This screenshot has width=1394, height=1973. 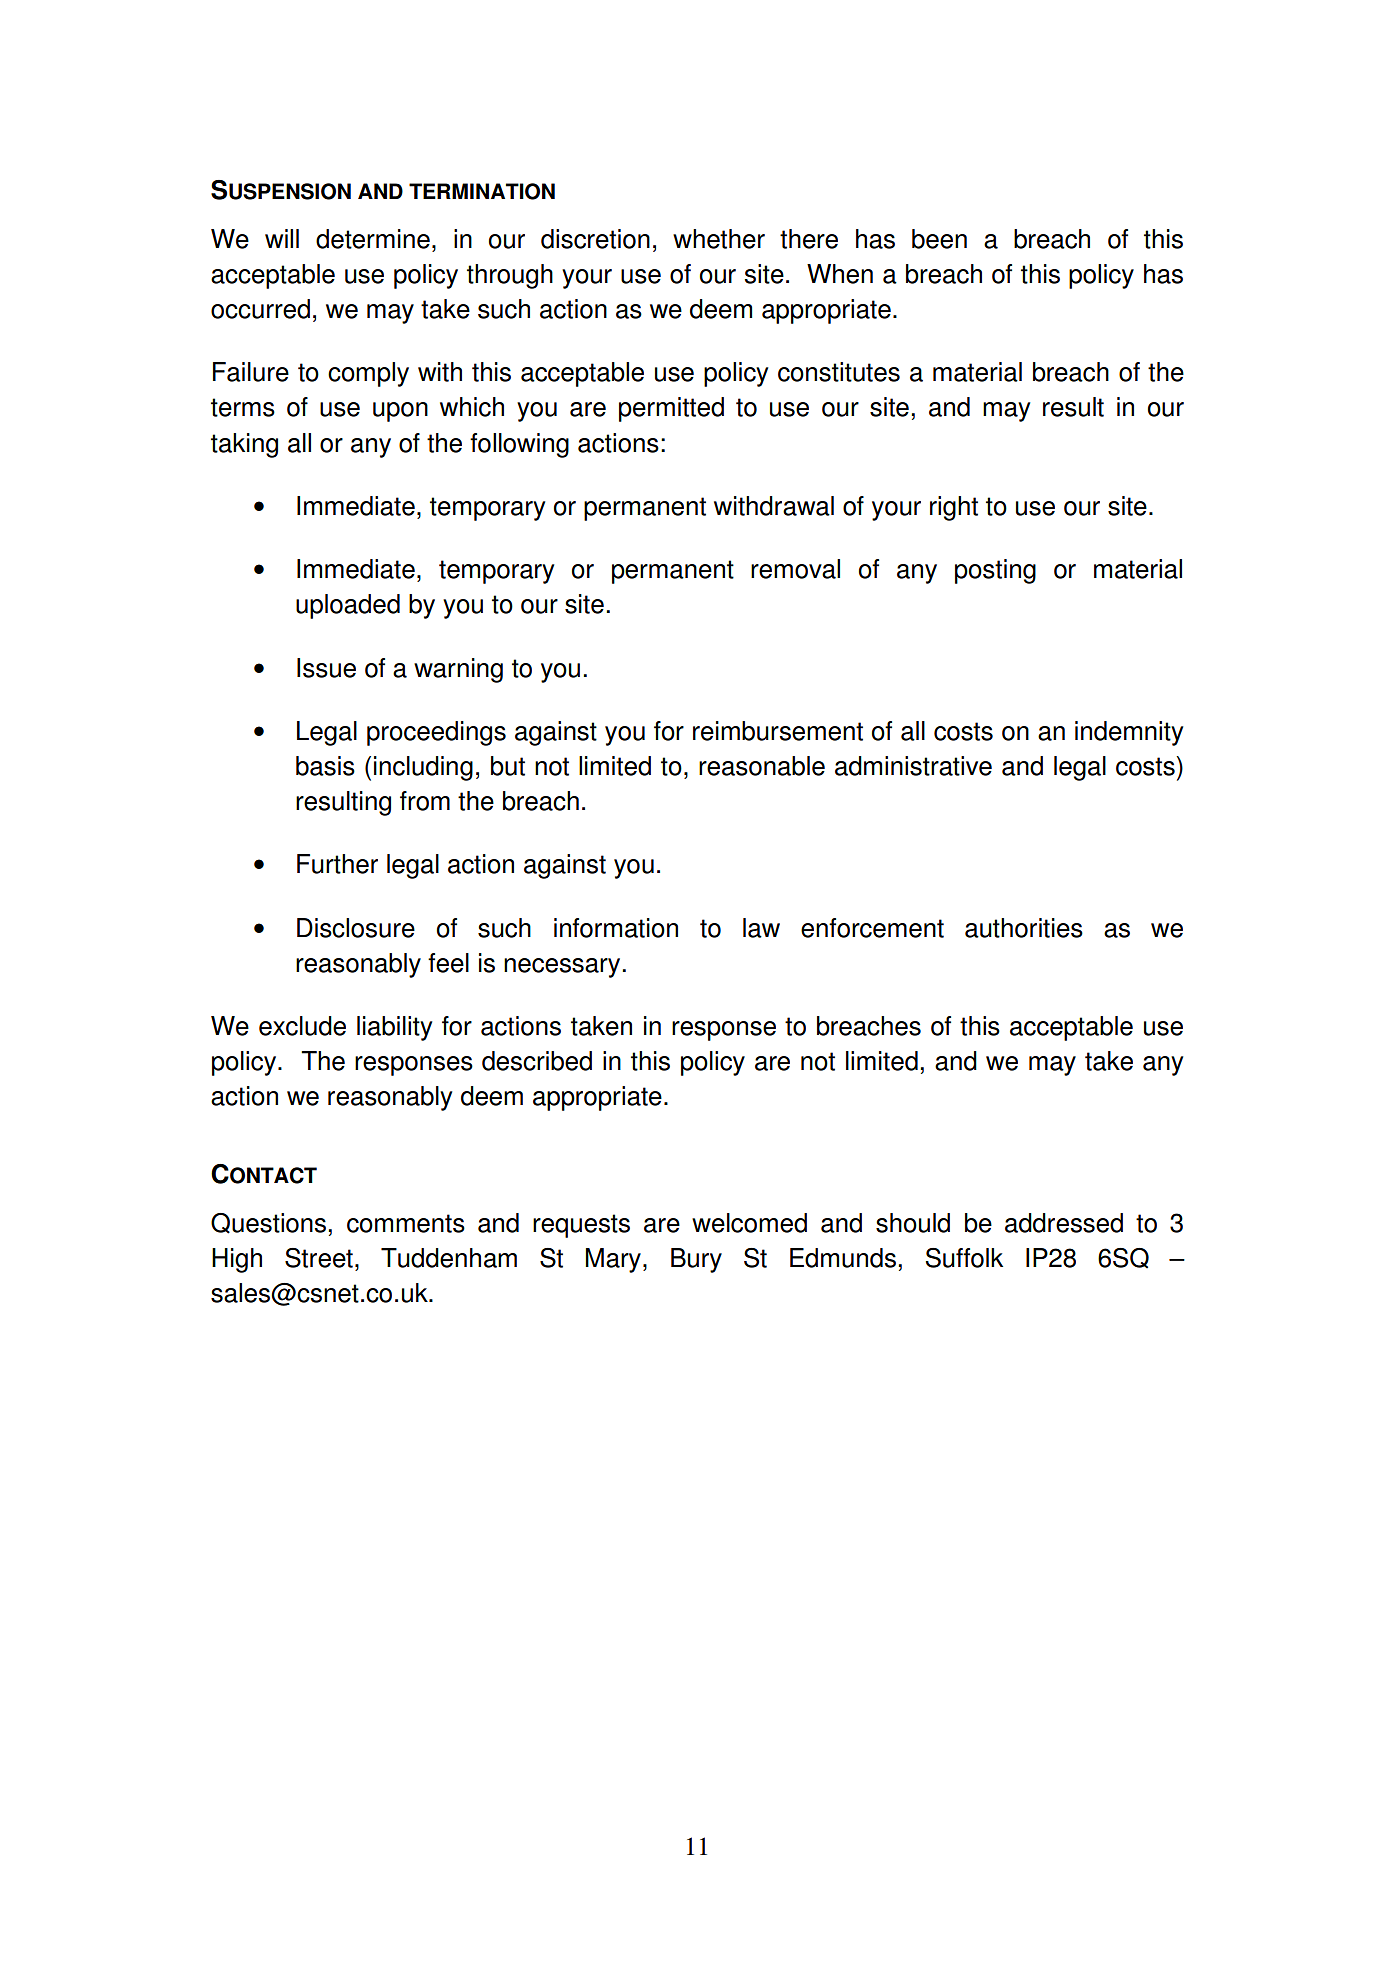 What do you see at coordinates (325, 766) in the screenshot?
I see `basis` at bounding box center [325, 766].
